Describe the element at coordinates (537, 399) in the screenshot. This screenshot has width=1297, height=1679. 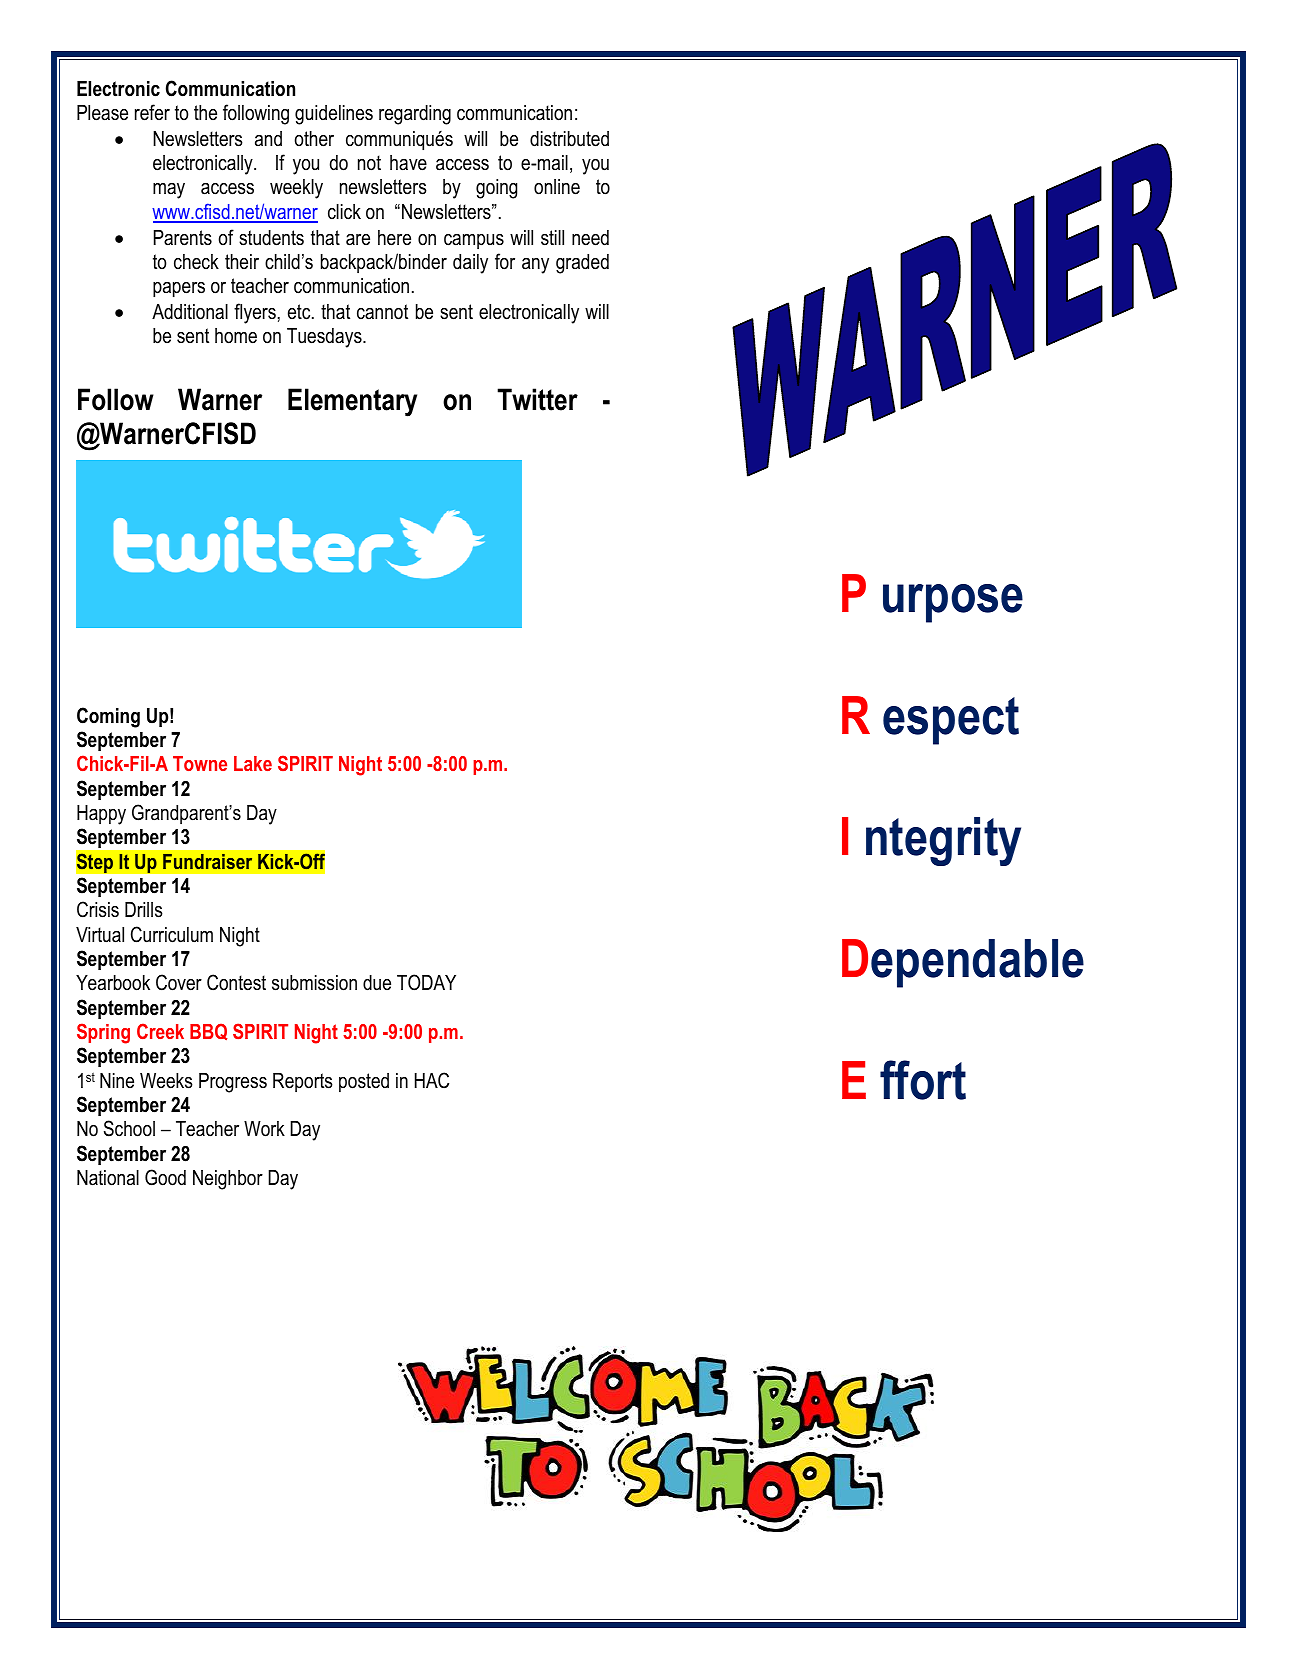
I see `Twitter` at that location.
